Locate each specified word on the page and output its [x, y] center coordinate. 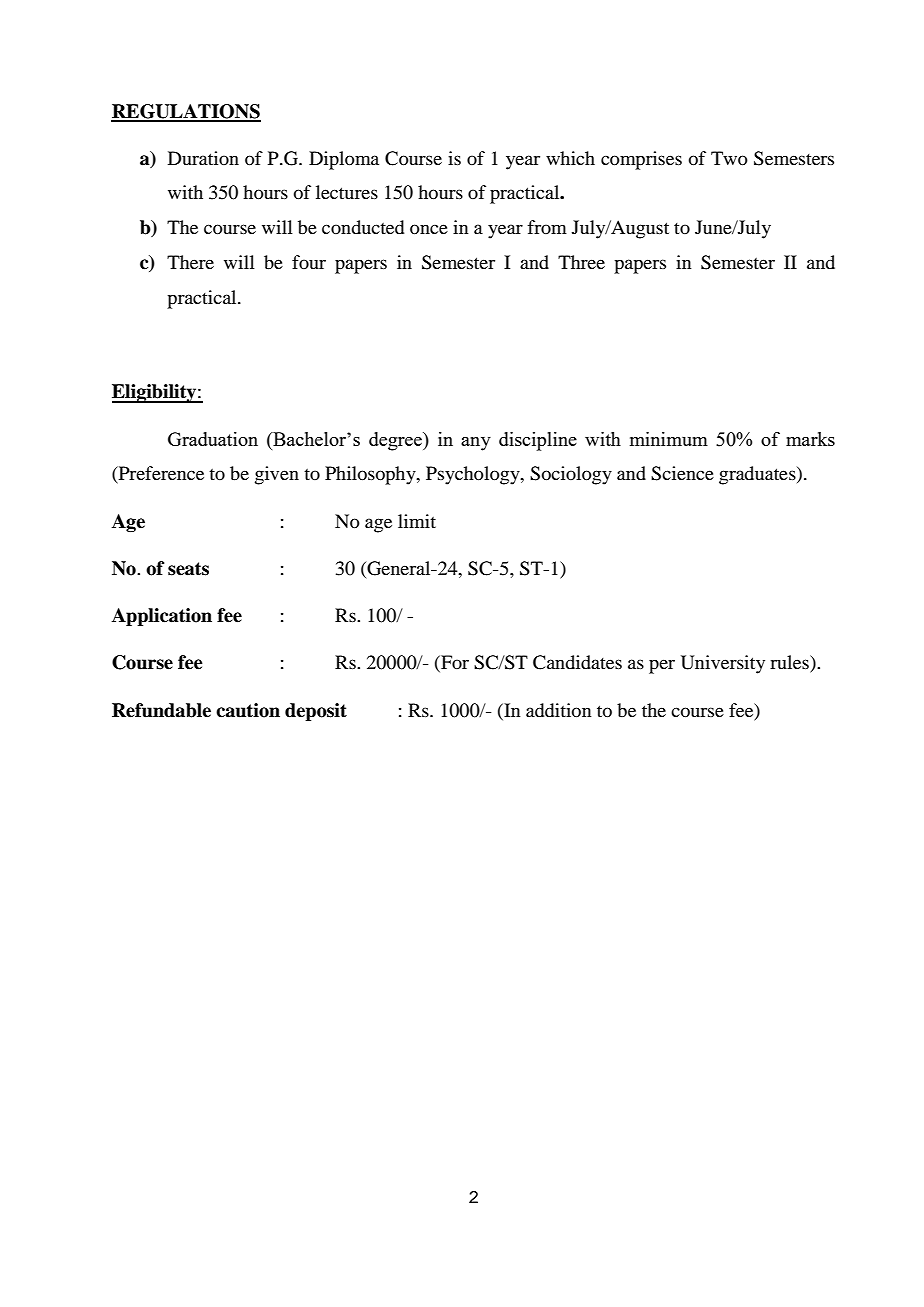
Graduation [213, 439]
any [476, 444]
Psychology [474, 475]
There [190, 262]
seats [188, 569]
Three [581, 262]
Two [729, 158]
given [277, 475]
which [570, 158]
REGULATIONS [186, 112]
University [723, 664]
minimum [669, 439]
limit [417, 521]
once [429, 229]
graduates [758, 475]
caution [248, 710]
